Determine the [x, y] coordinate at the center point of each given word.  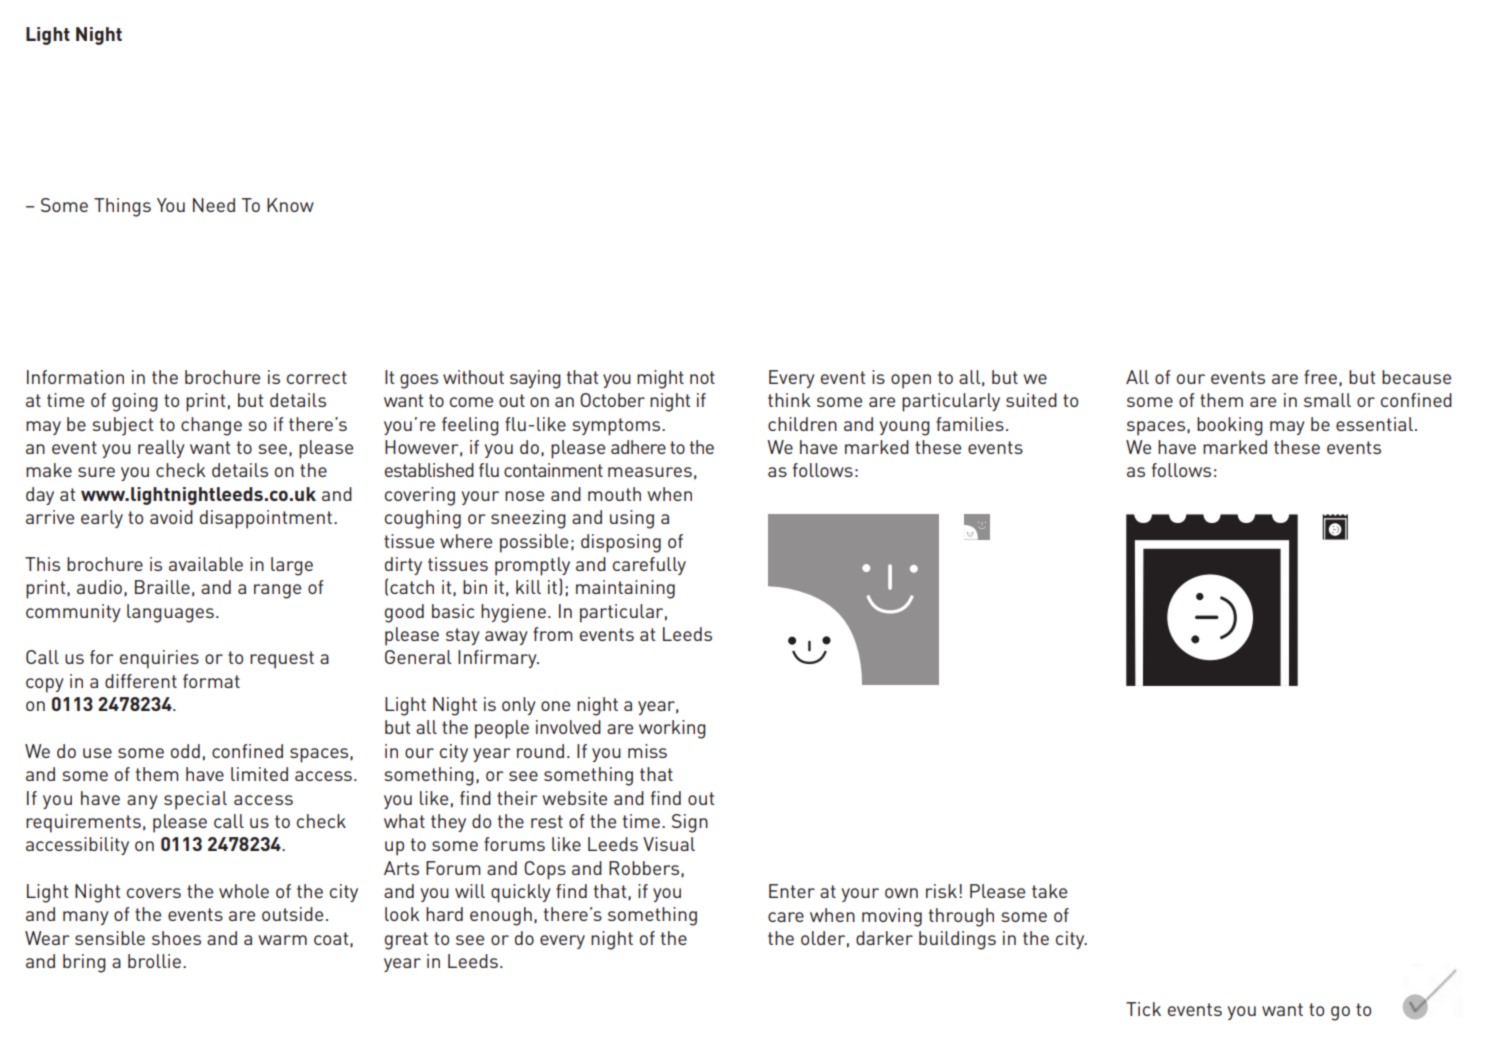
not [702, 377]
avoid [171, 517]
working [672, 729]
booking [1230, 426]
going [135, 402]
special [195, 800]
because [1416, 377]
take [1049, 891]
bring [84, 963]
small [1327, 400]
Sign [690, 823]
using [632, 519]
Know [290, 205]
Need [214, 205]
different [141, 681]
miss [647, 751]
